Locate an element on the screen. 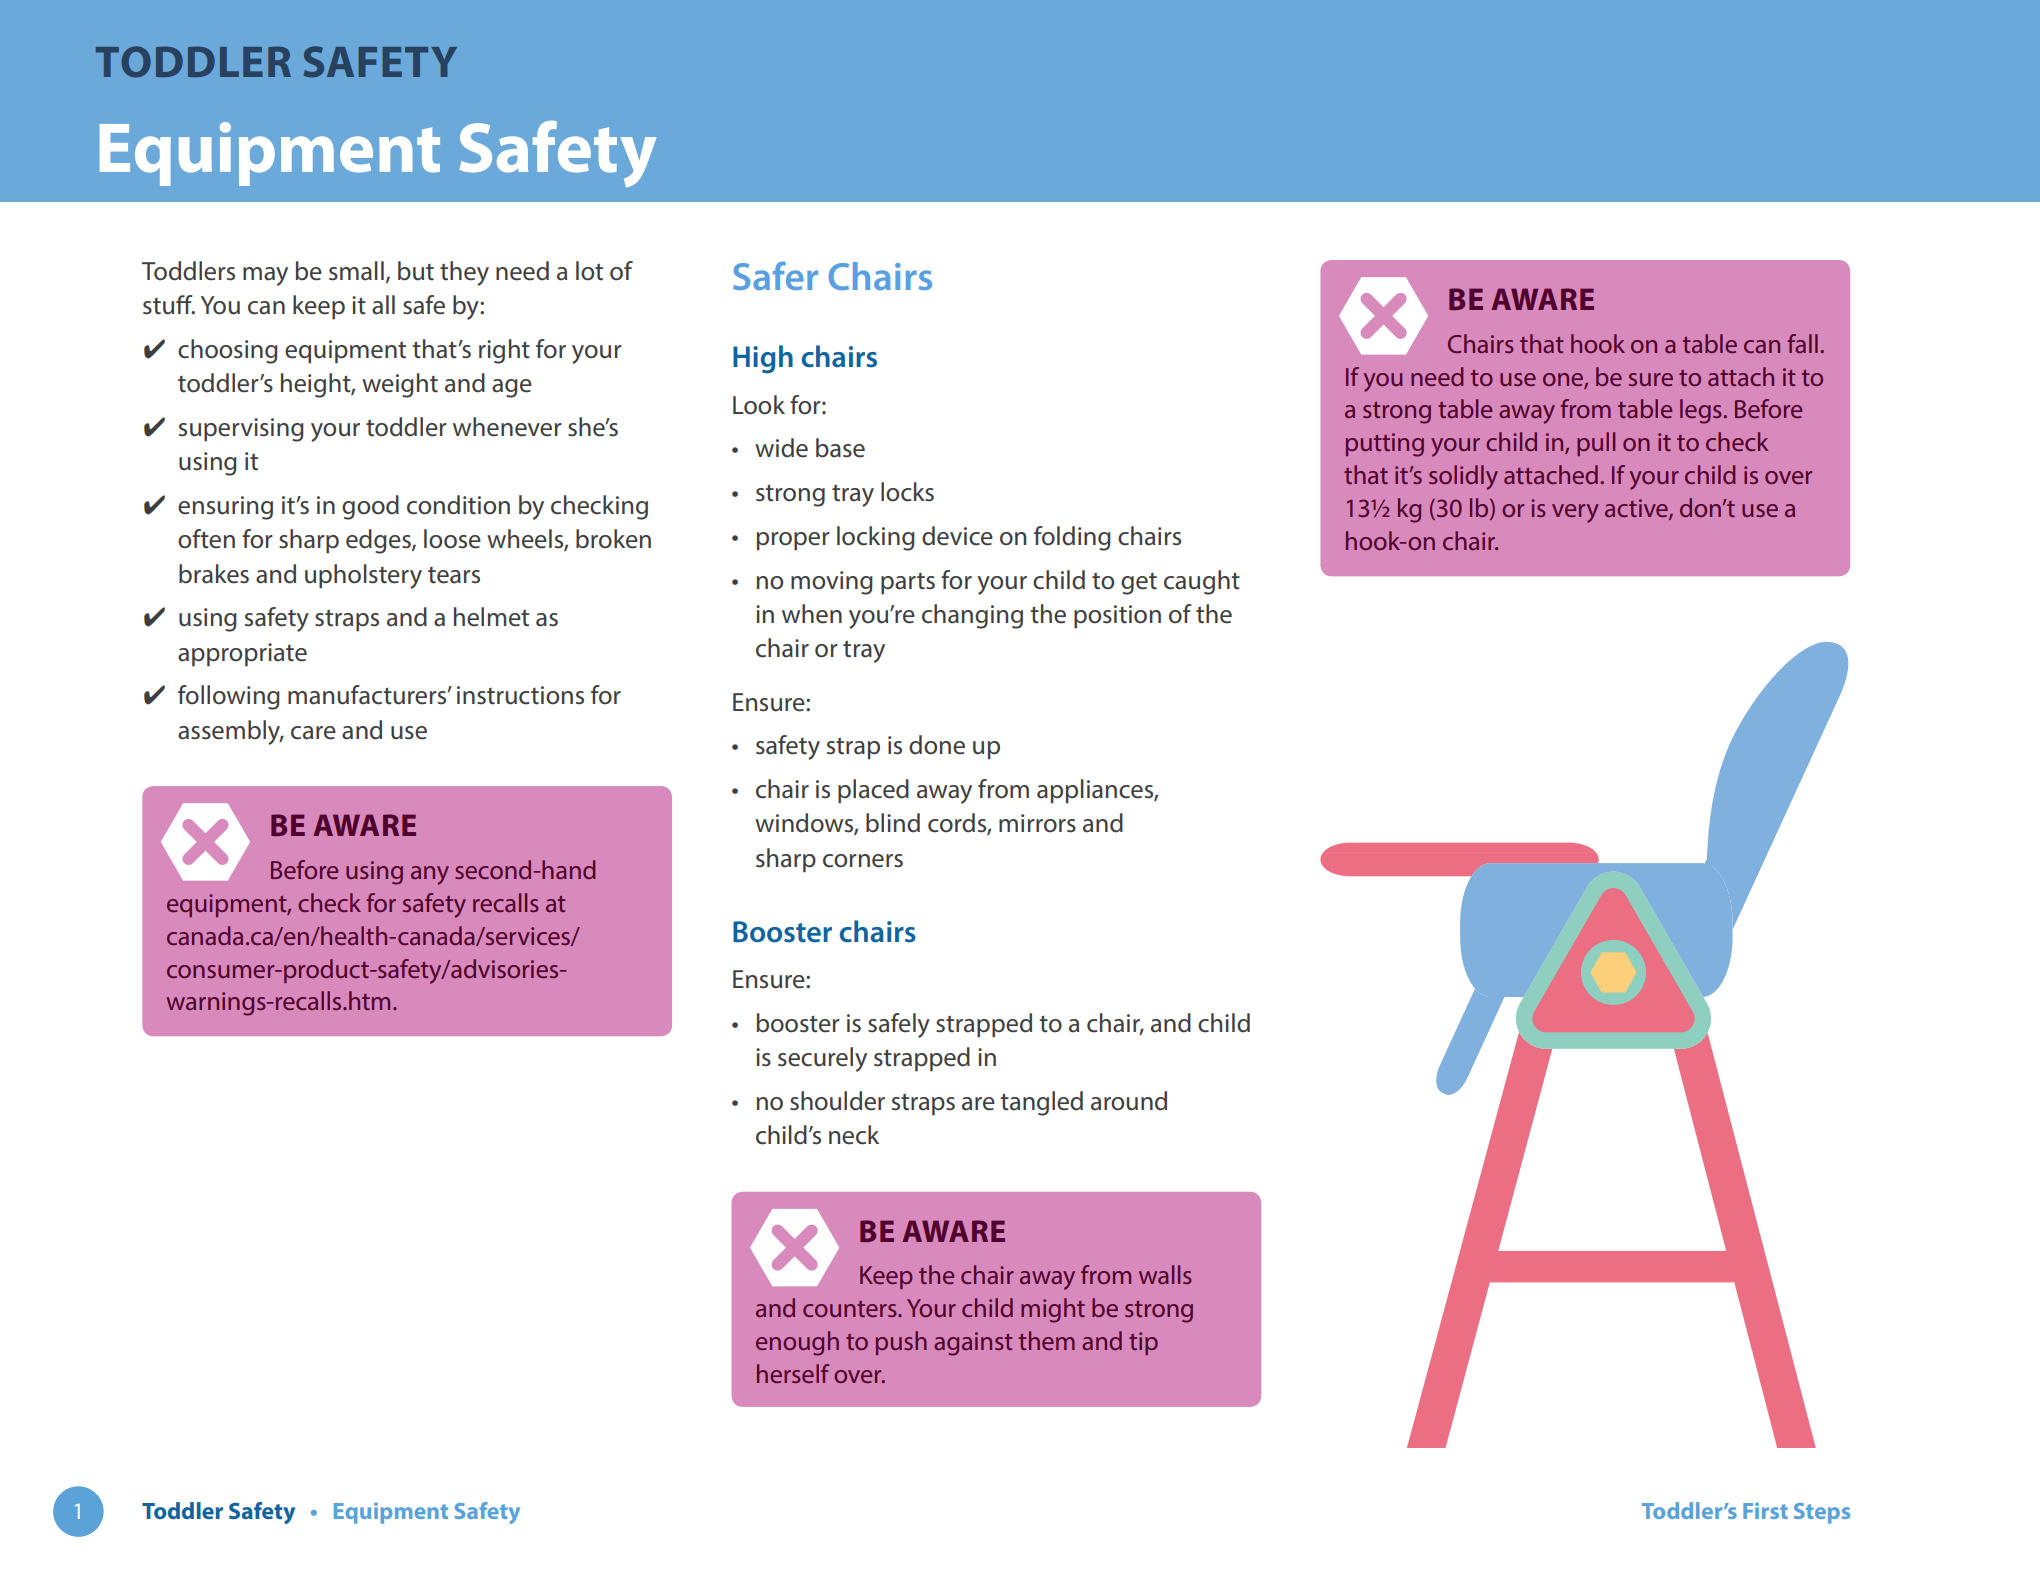 Image resolution: width=2040 pixels, height=1590 pixels. might is located at coordinates (1053, 1310).
